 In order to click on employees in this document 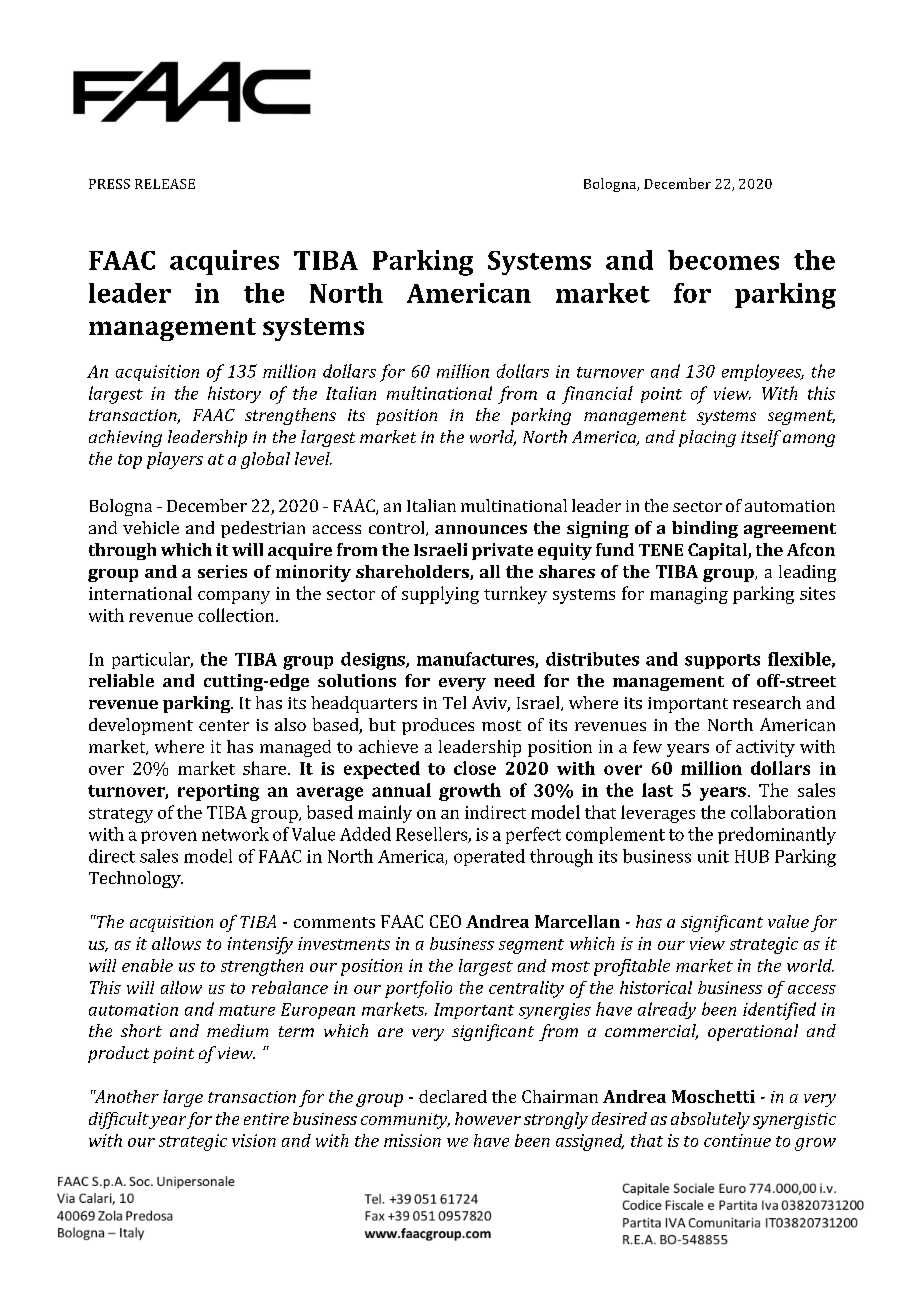, I will do `click(763, 372)`.
